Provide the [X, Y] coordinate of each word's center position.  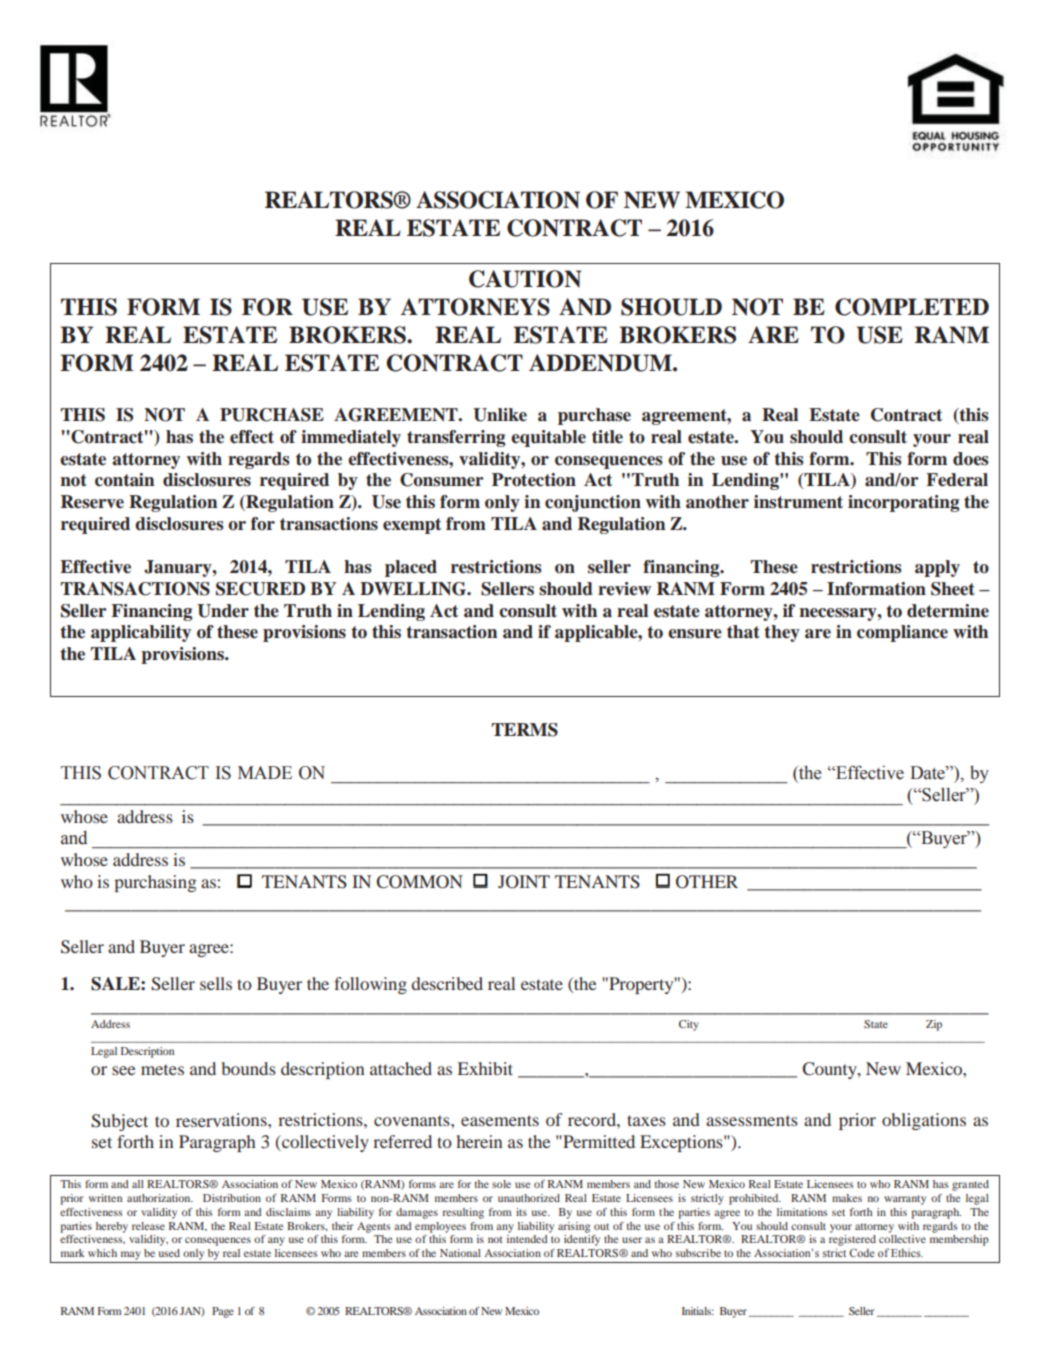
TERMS [525, 730]
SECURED [260, 589]
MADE [265, 772]
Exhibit [485, 1068]
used [169, 1253]
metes [162, 1069]
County [831, 1070]
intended [527, 1239]
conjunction [593, 503]
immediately [351, 438]
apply [937, 568]
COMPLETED [912, 307]
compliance [902, 633]
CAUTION [525, 279]
